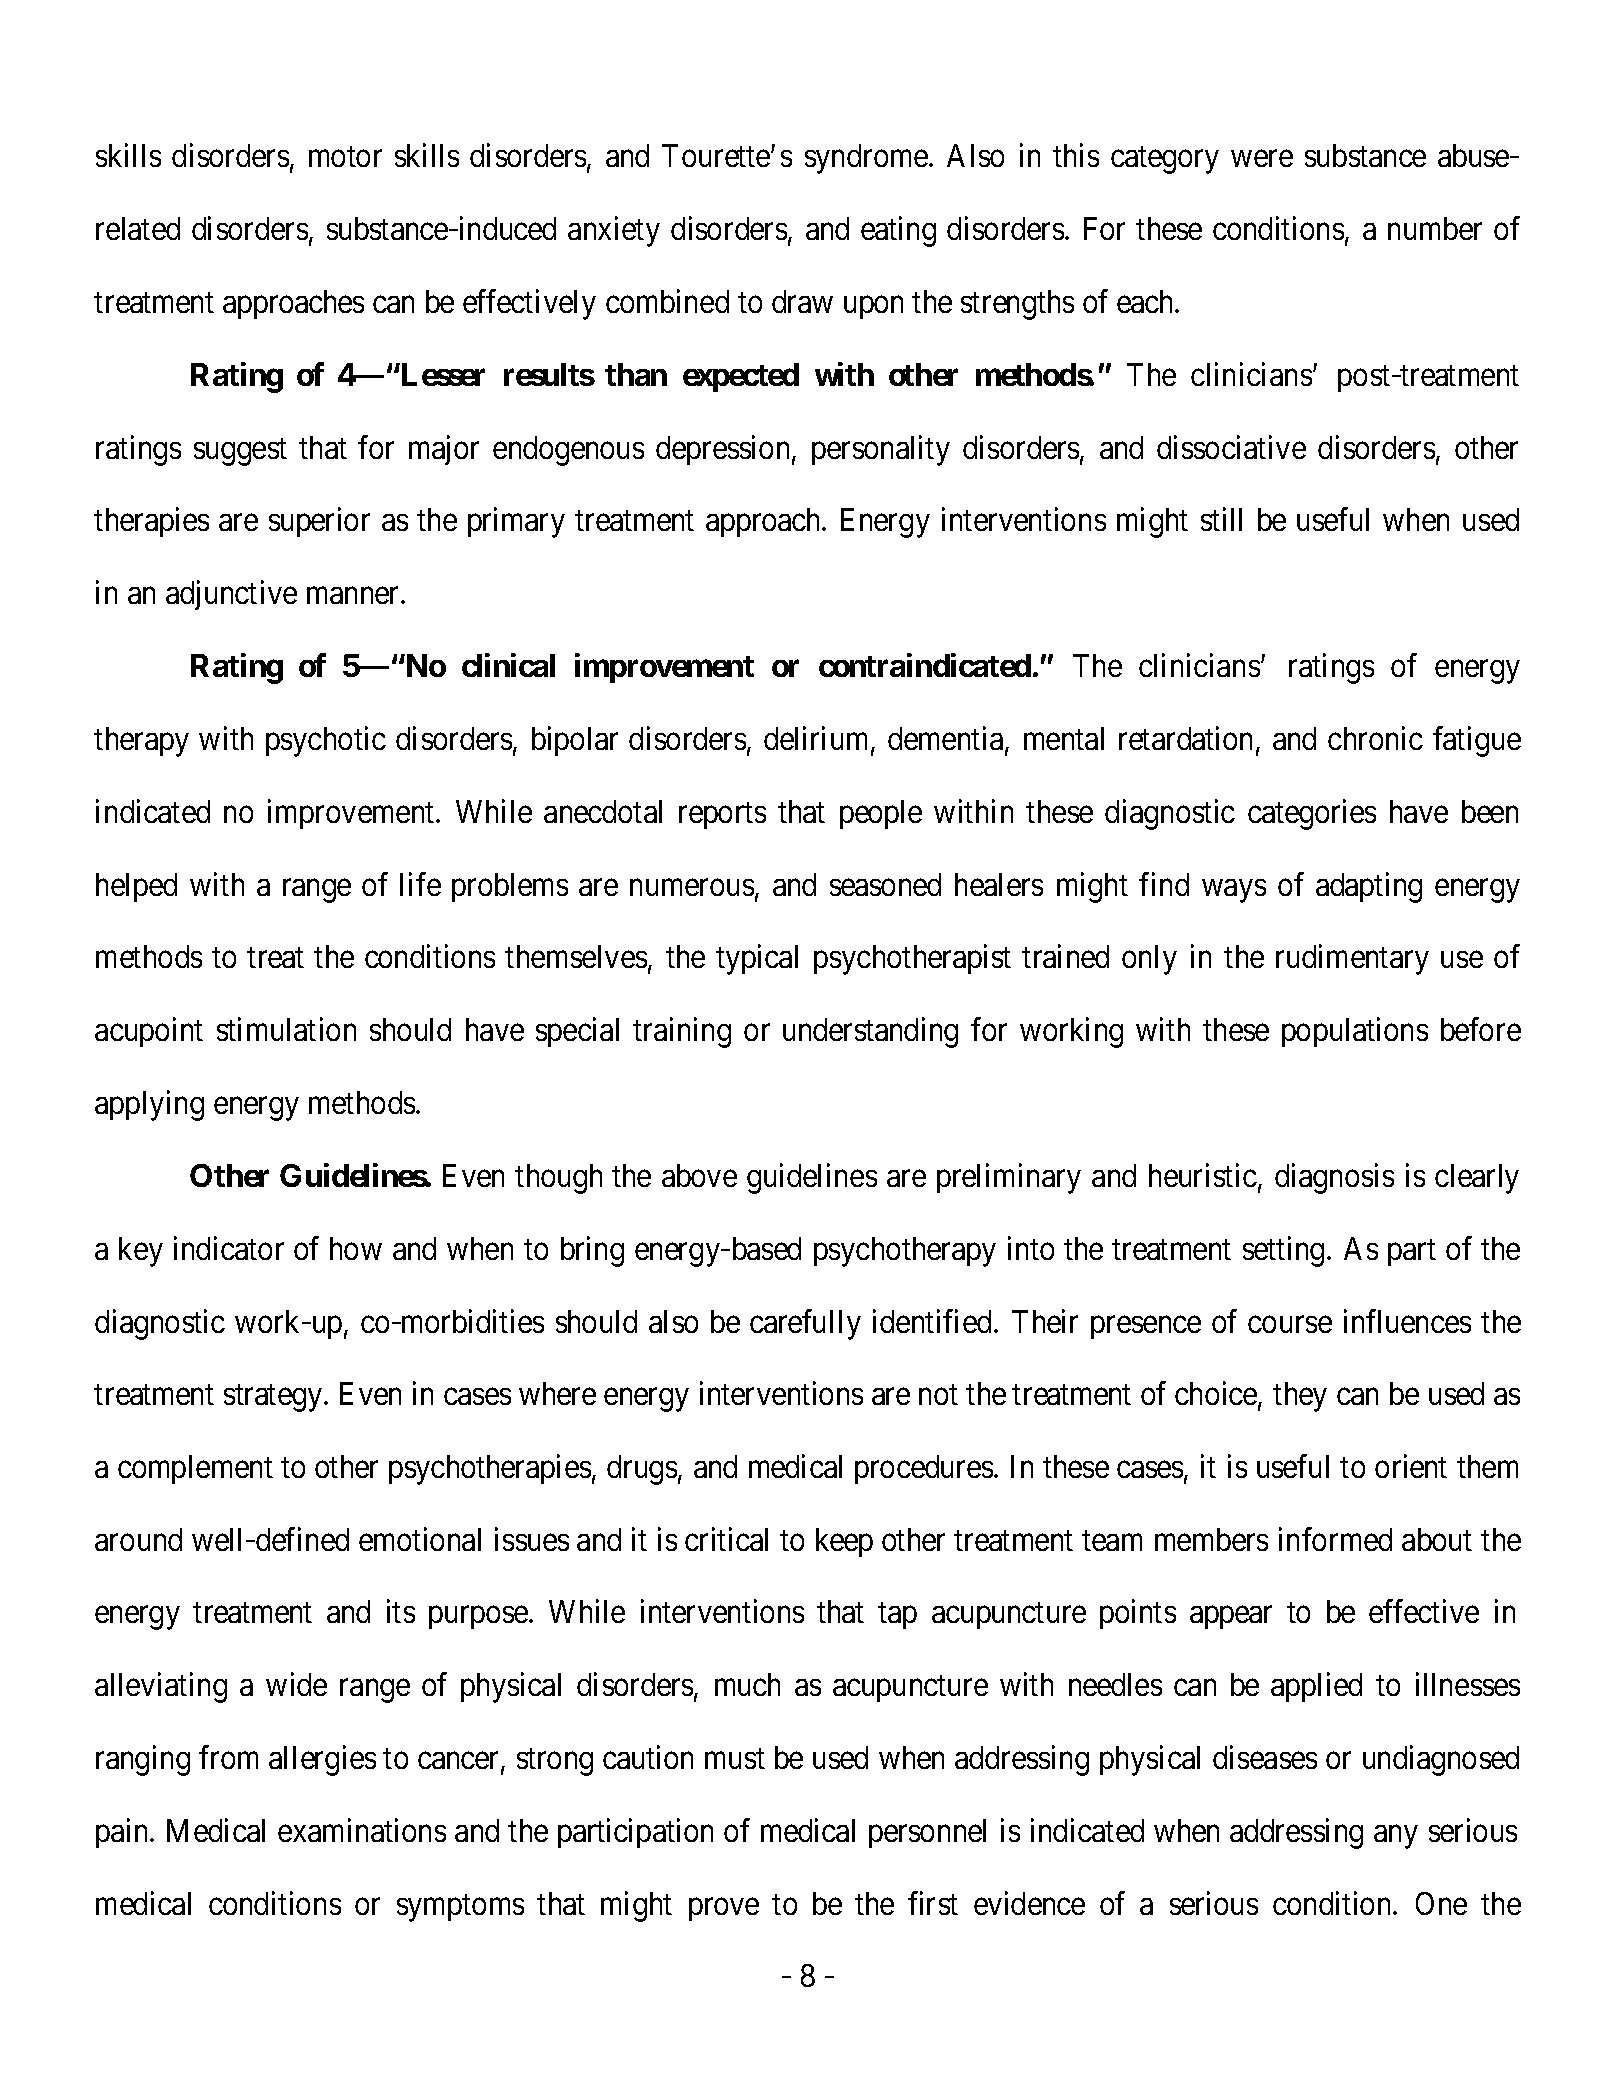 This page has width=1615, height=2090. What do you see at coordinates (1290, 1324) in the page?
I see `course` at bounding box center [1290, 1324].
